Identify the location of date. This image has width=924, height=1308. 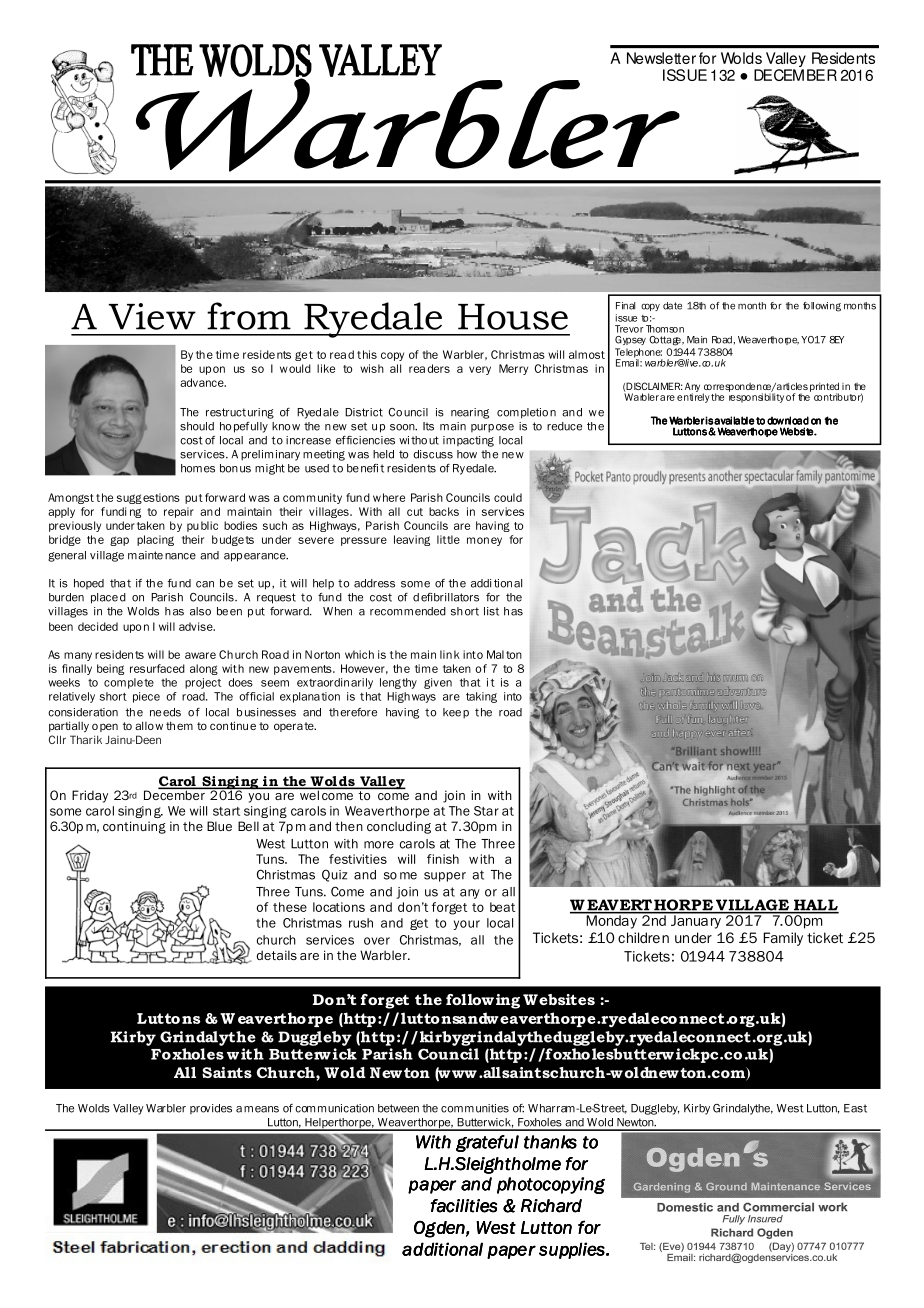
(672, 306).
